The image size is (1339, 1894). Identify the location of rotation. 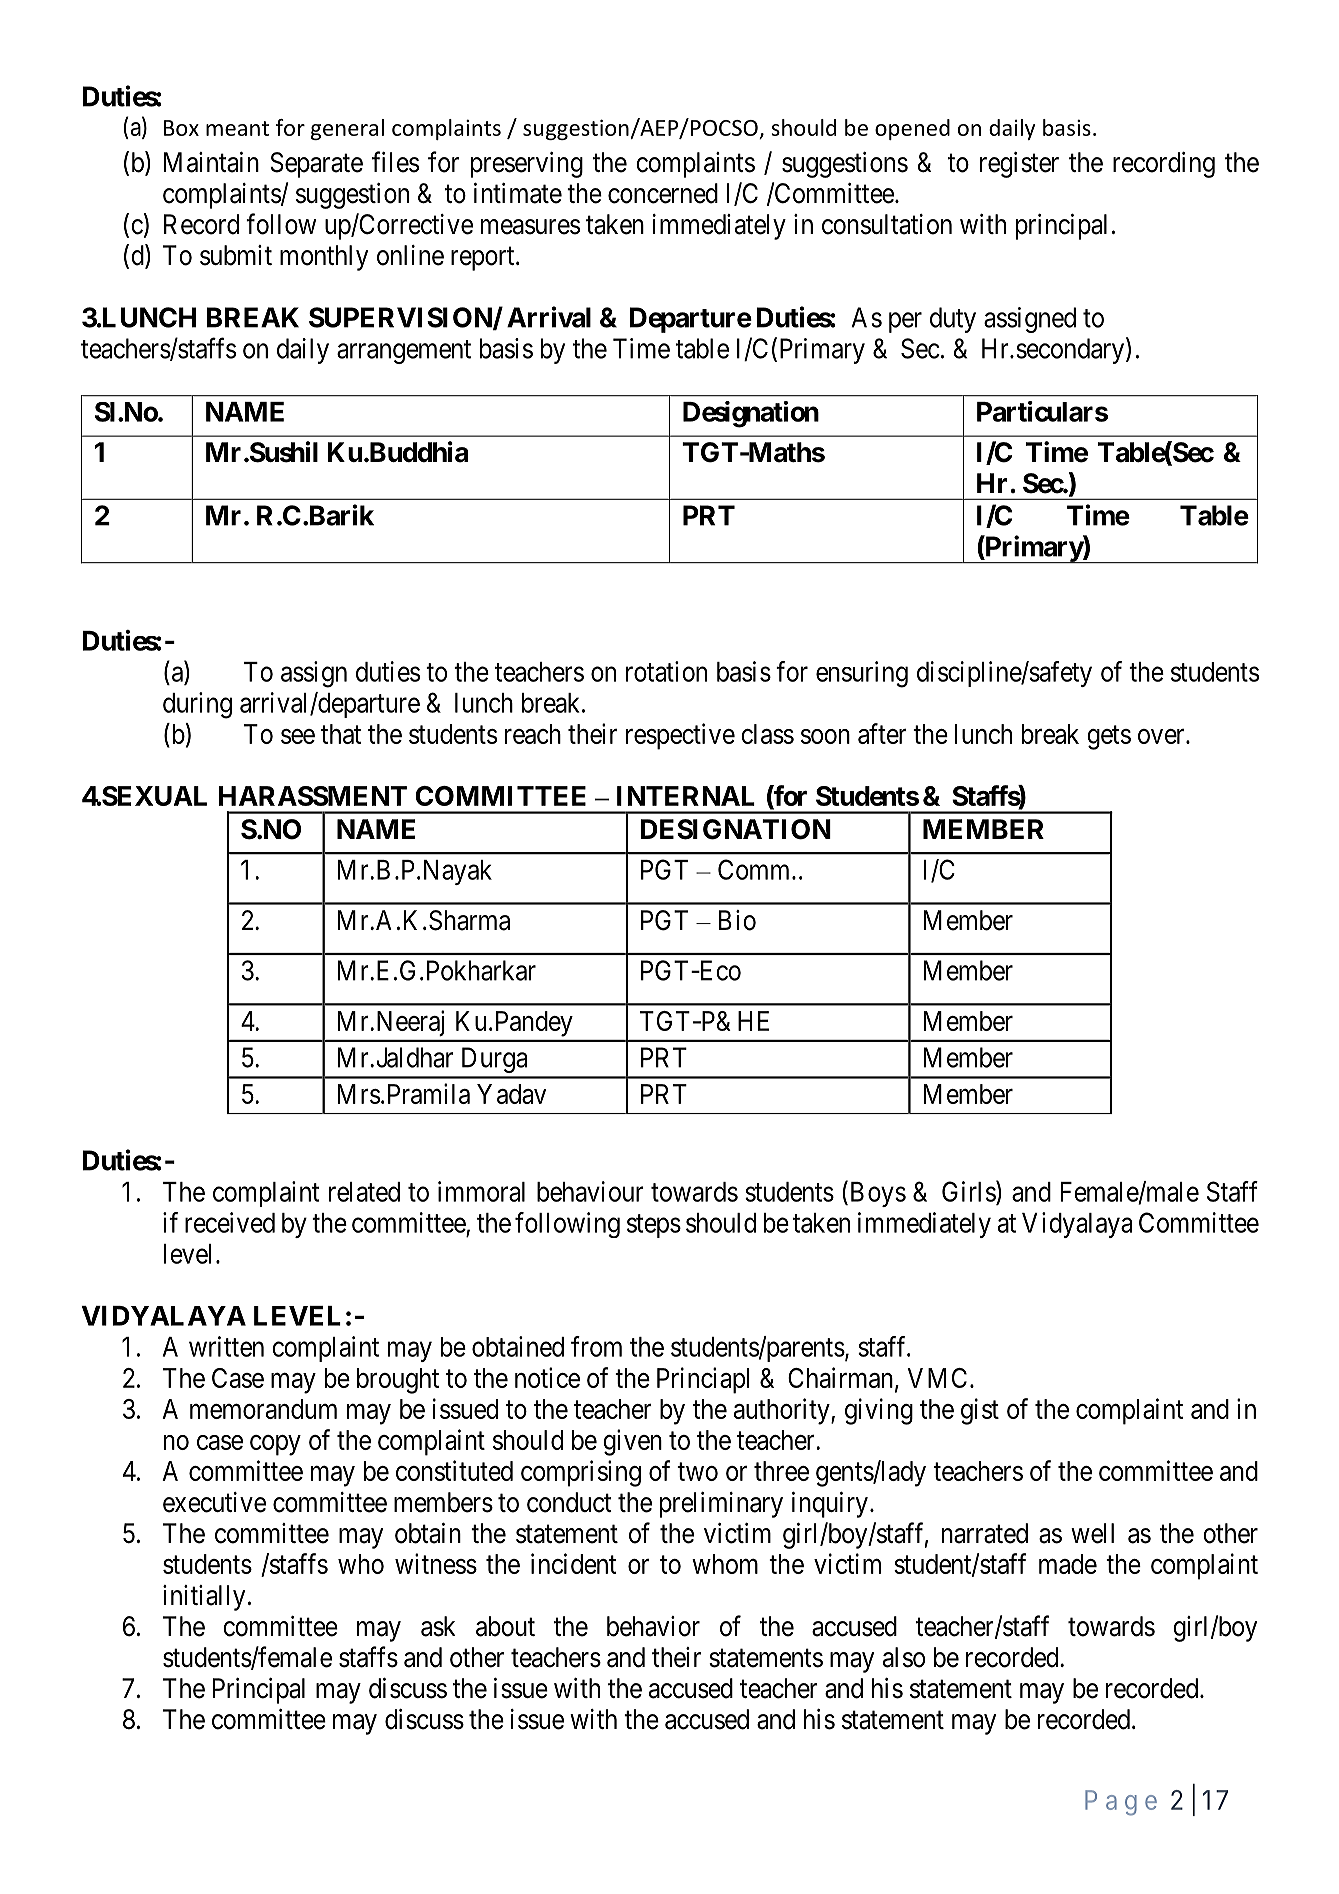
(666, 671).
